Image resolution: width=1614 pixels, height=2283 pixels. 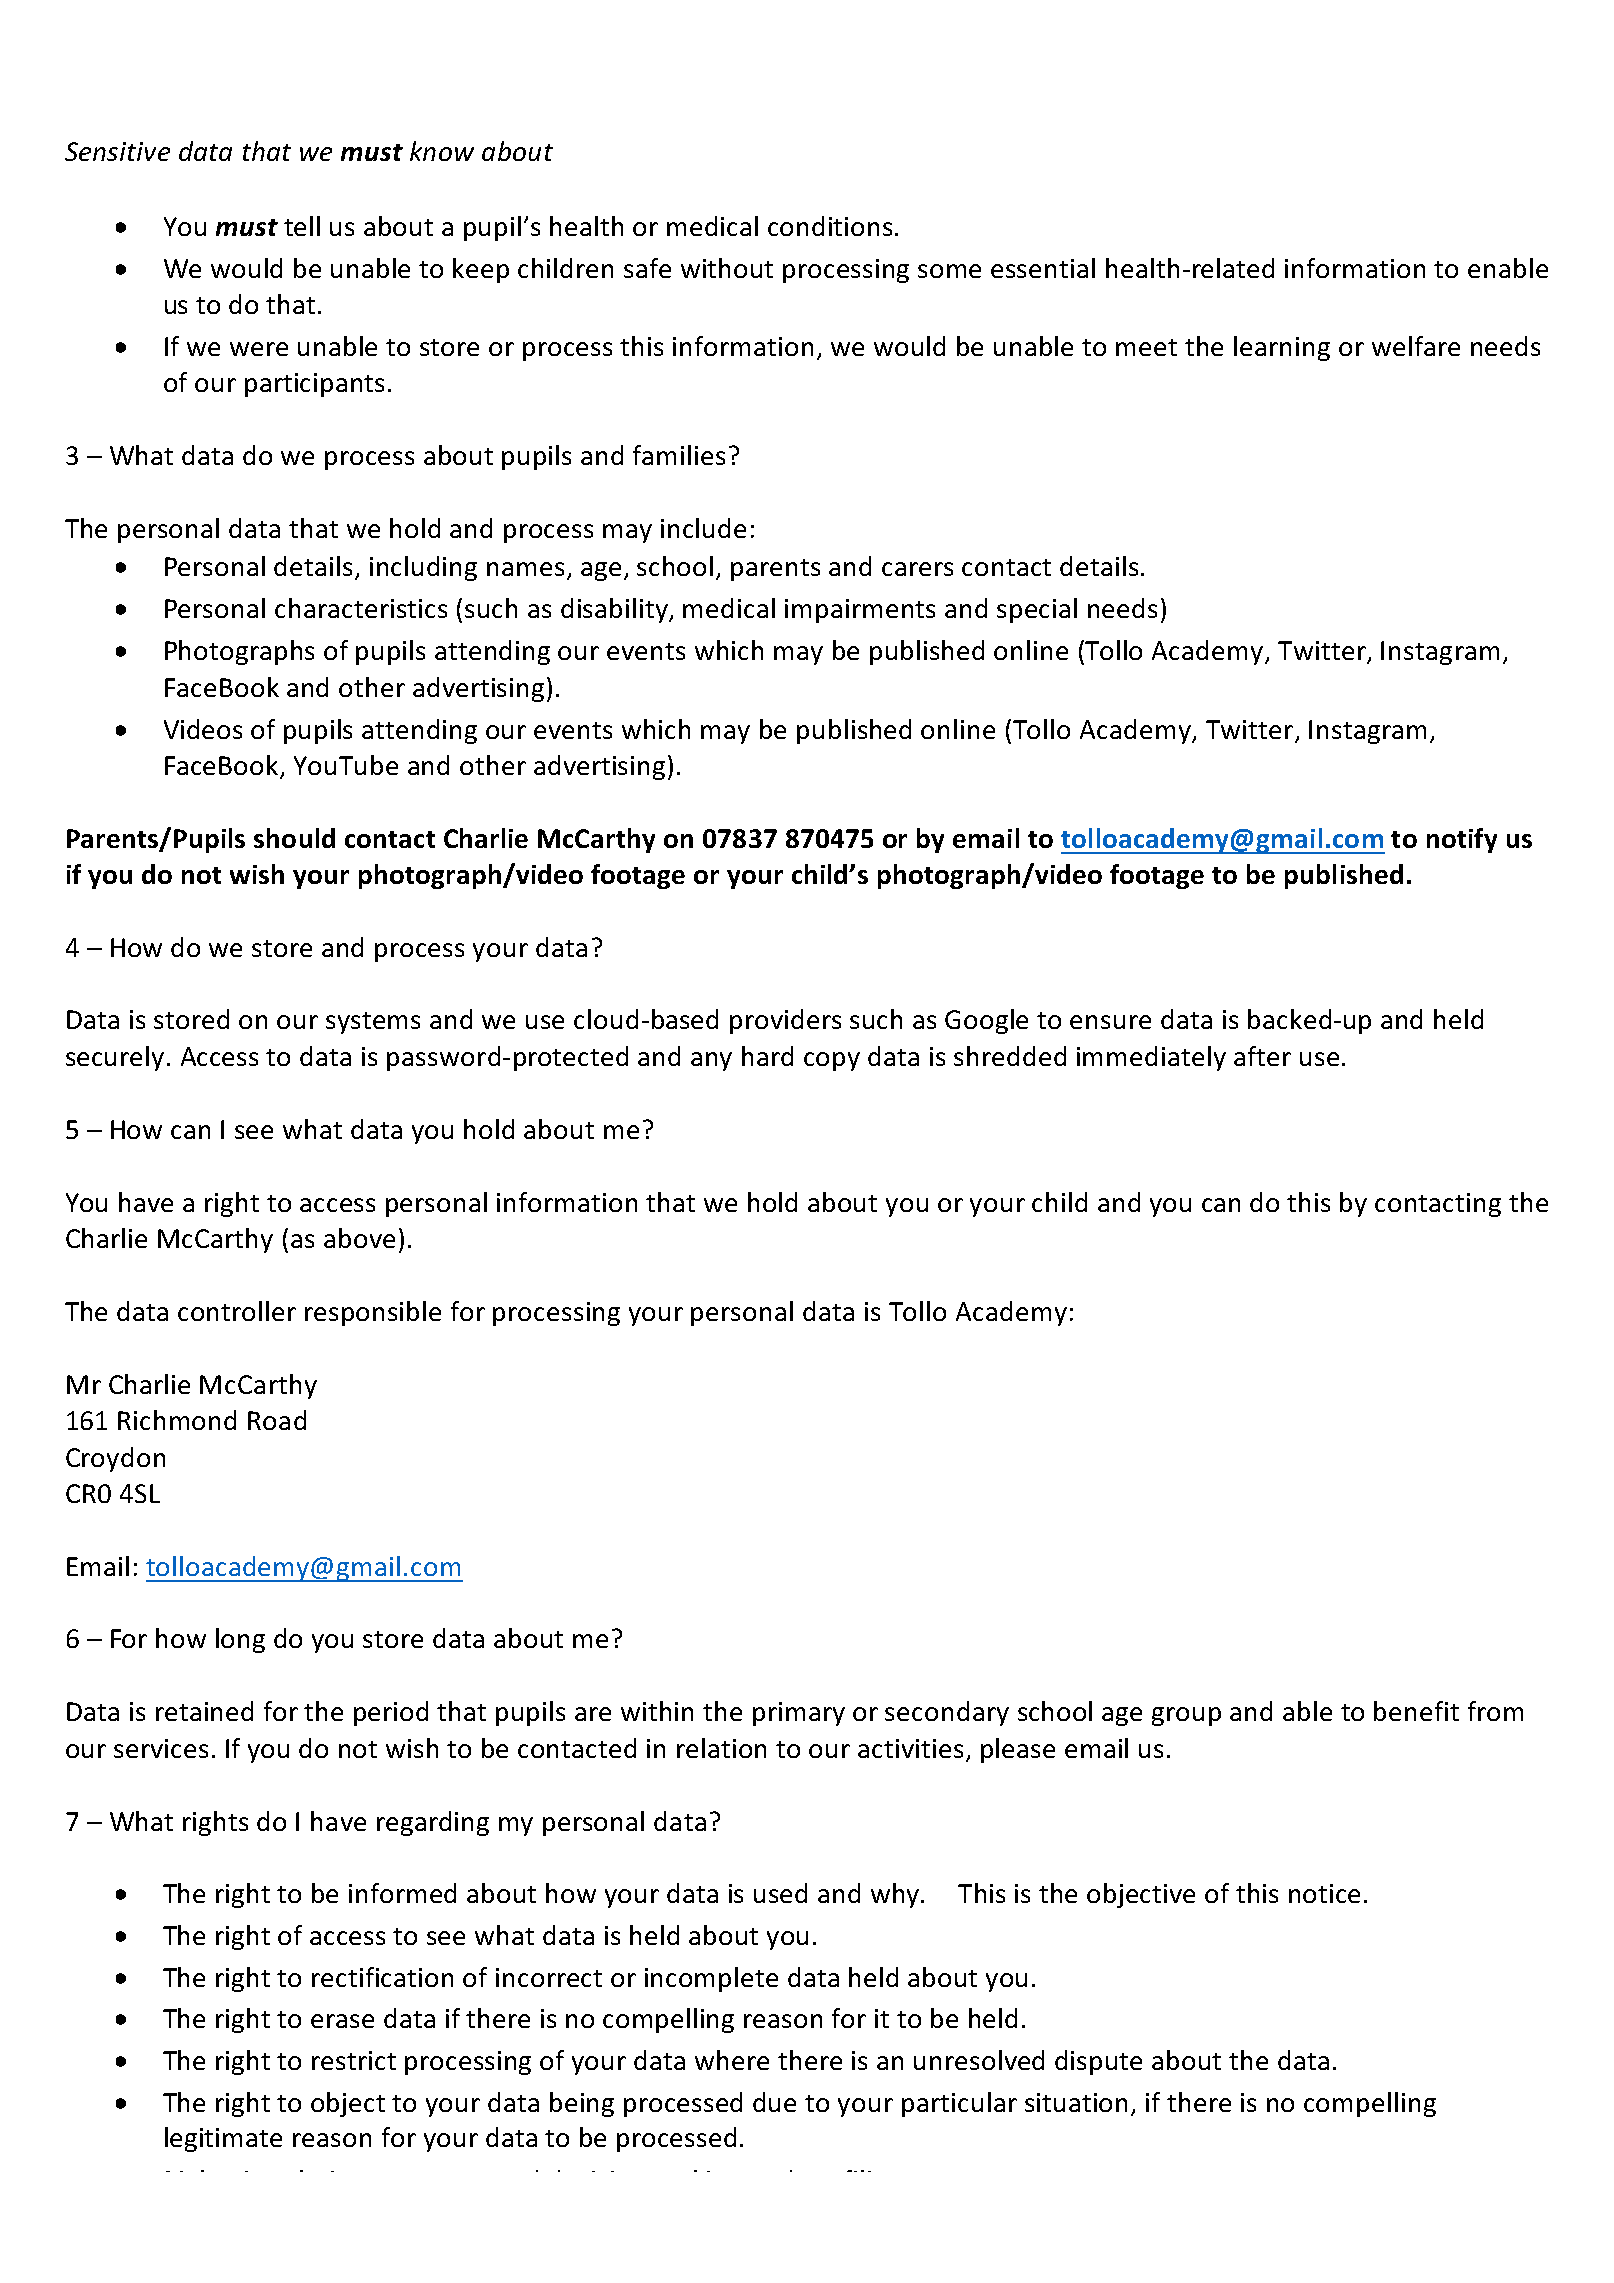 I want to click on restrict, so click(x=354, y=2060).
